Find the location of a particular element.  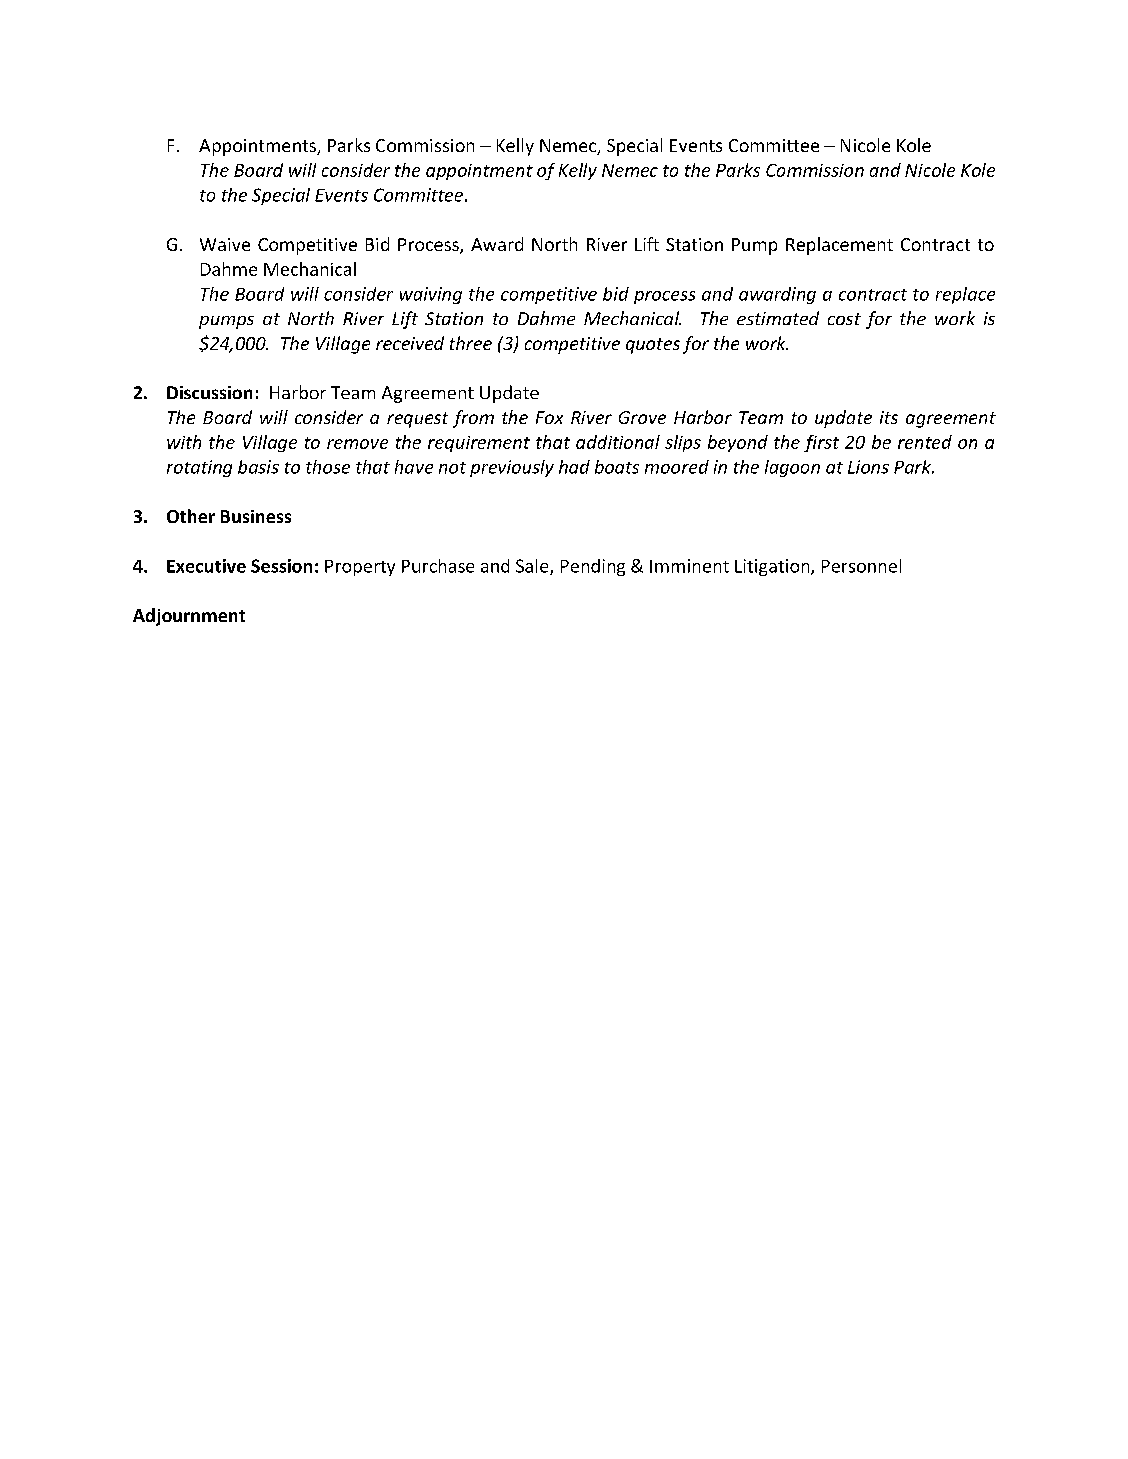

Adjournment is located at coordinates (189, 617).
